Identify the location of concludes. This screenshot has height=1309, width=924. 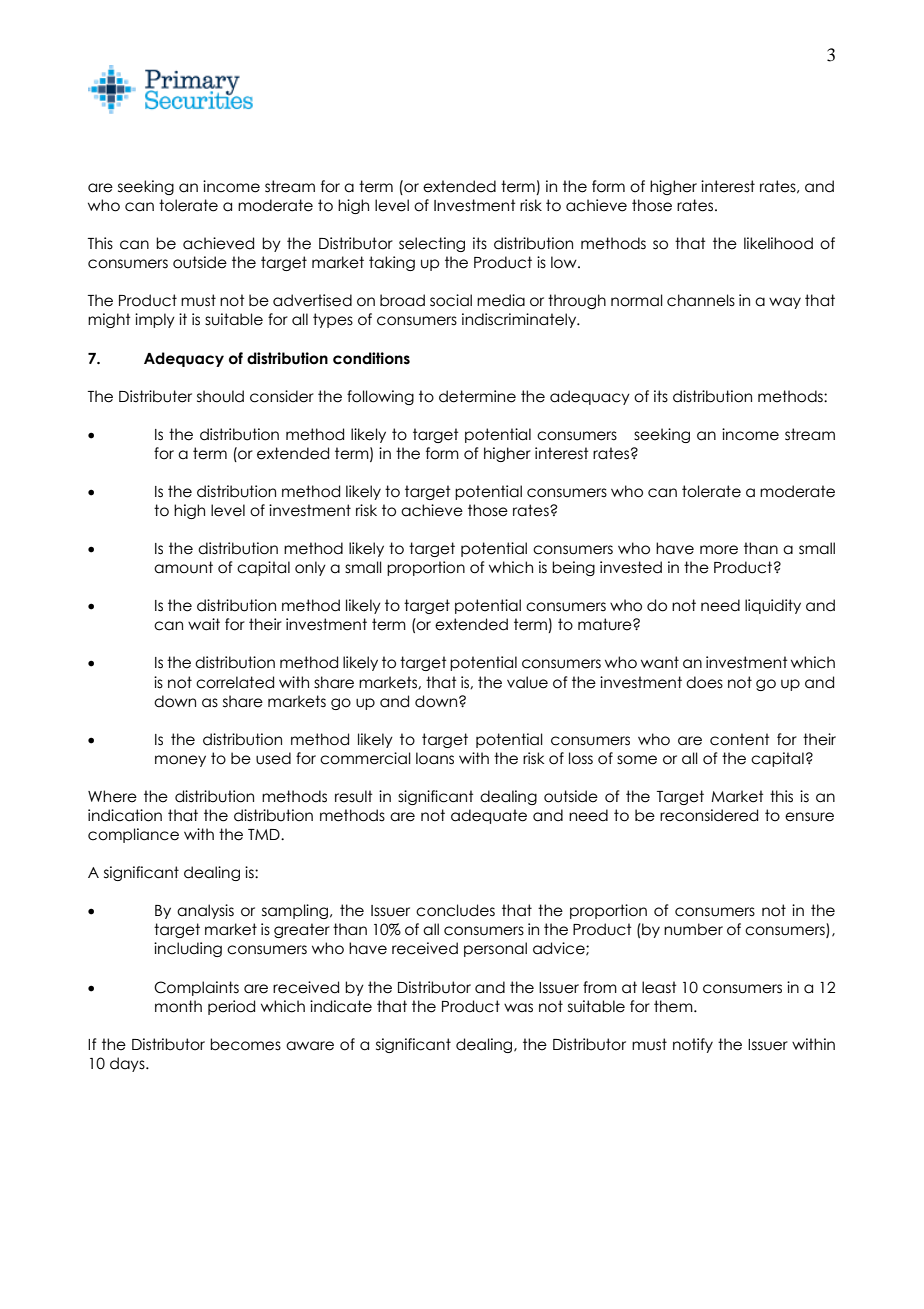
(455, 910).
